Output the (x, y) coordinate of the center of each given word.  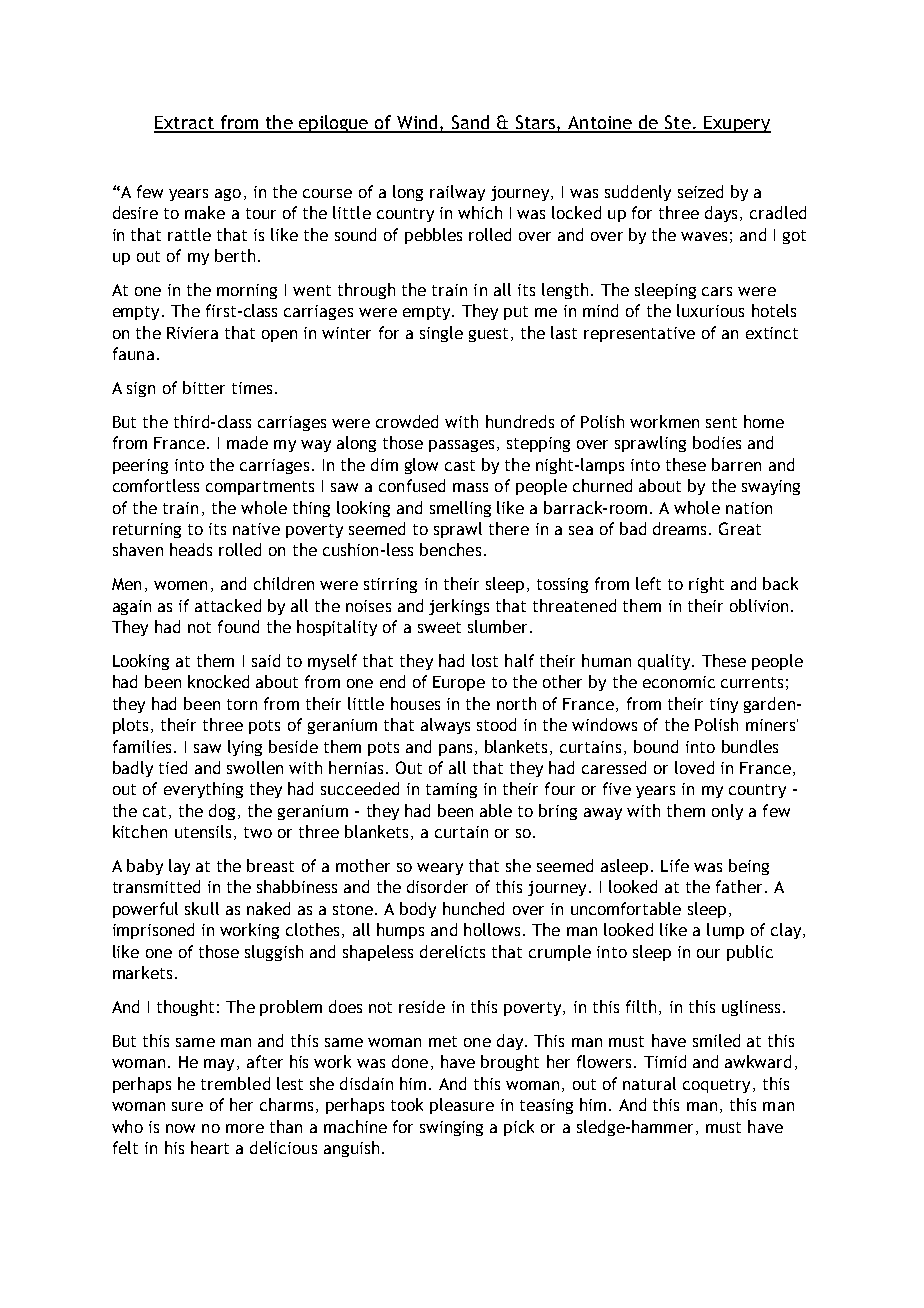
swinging (451, 1128)
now (180, 1128)
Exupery (736, 124)
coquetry (716, 1086)
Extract (185, 124)
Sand (471, 123)
